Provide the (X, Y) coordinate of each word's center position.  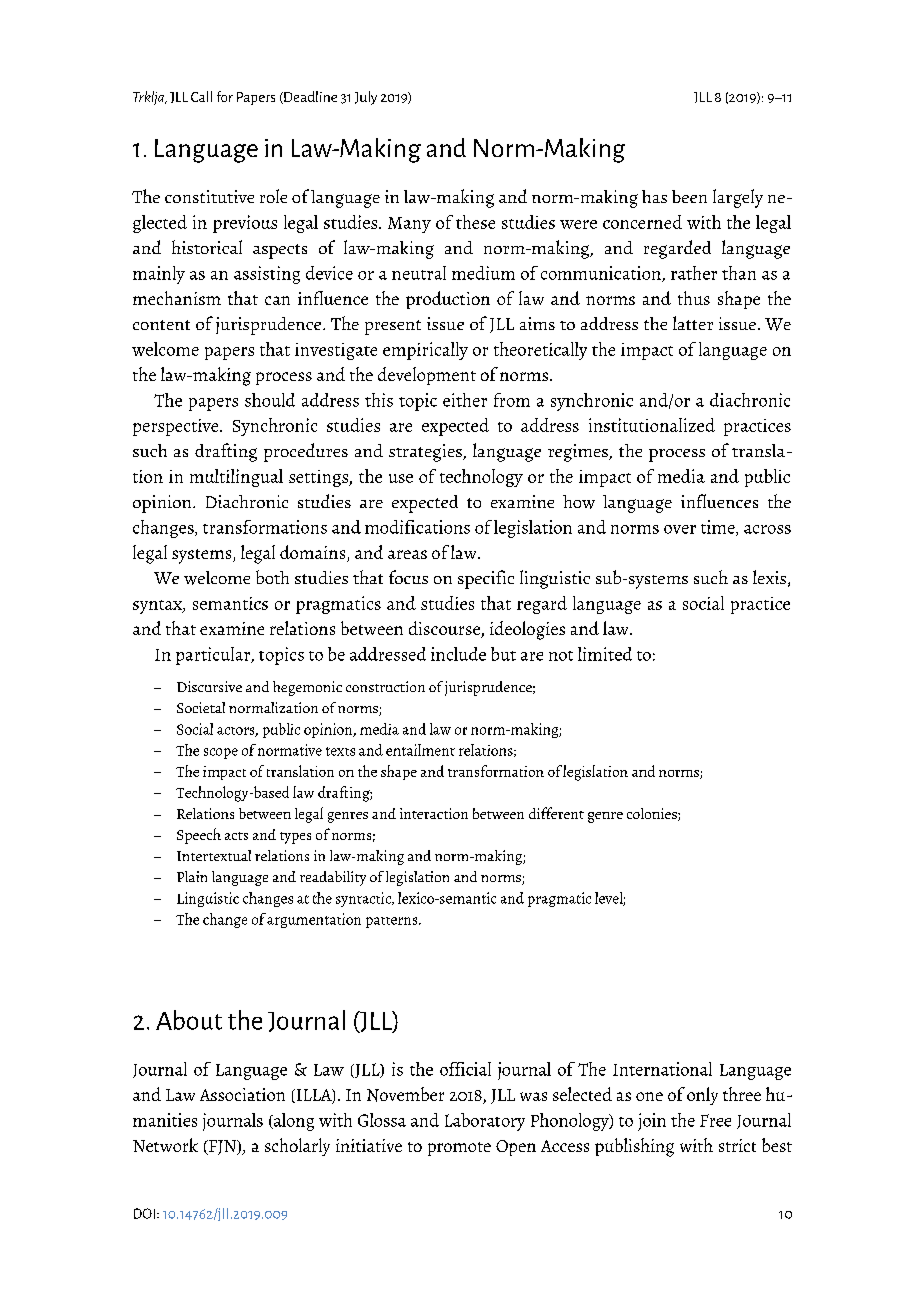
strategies (426, 453)
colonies (653, 814)
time (719, 528)
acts (236, 836)
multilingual (236, 478)
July (366, 98)
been (689, 196)
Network (165, 1145)
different (556, 813)
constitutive (209, 196)
